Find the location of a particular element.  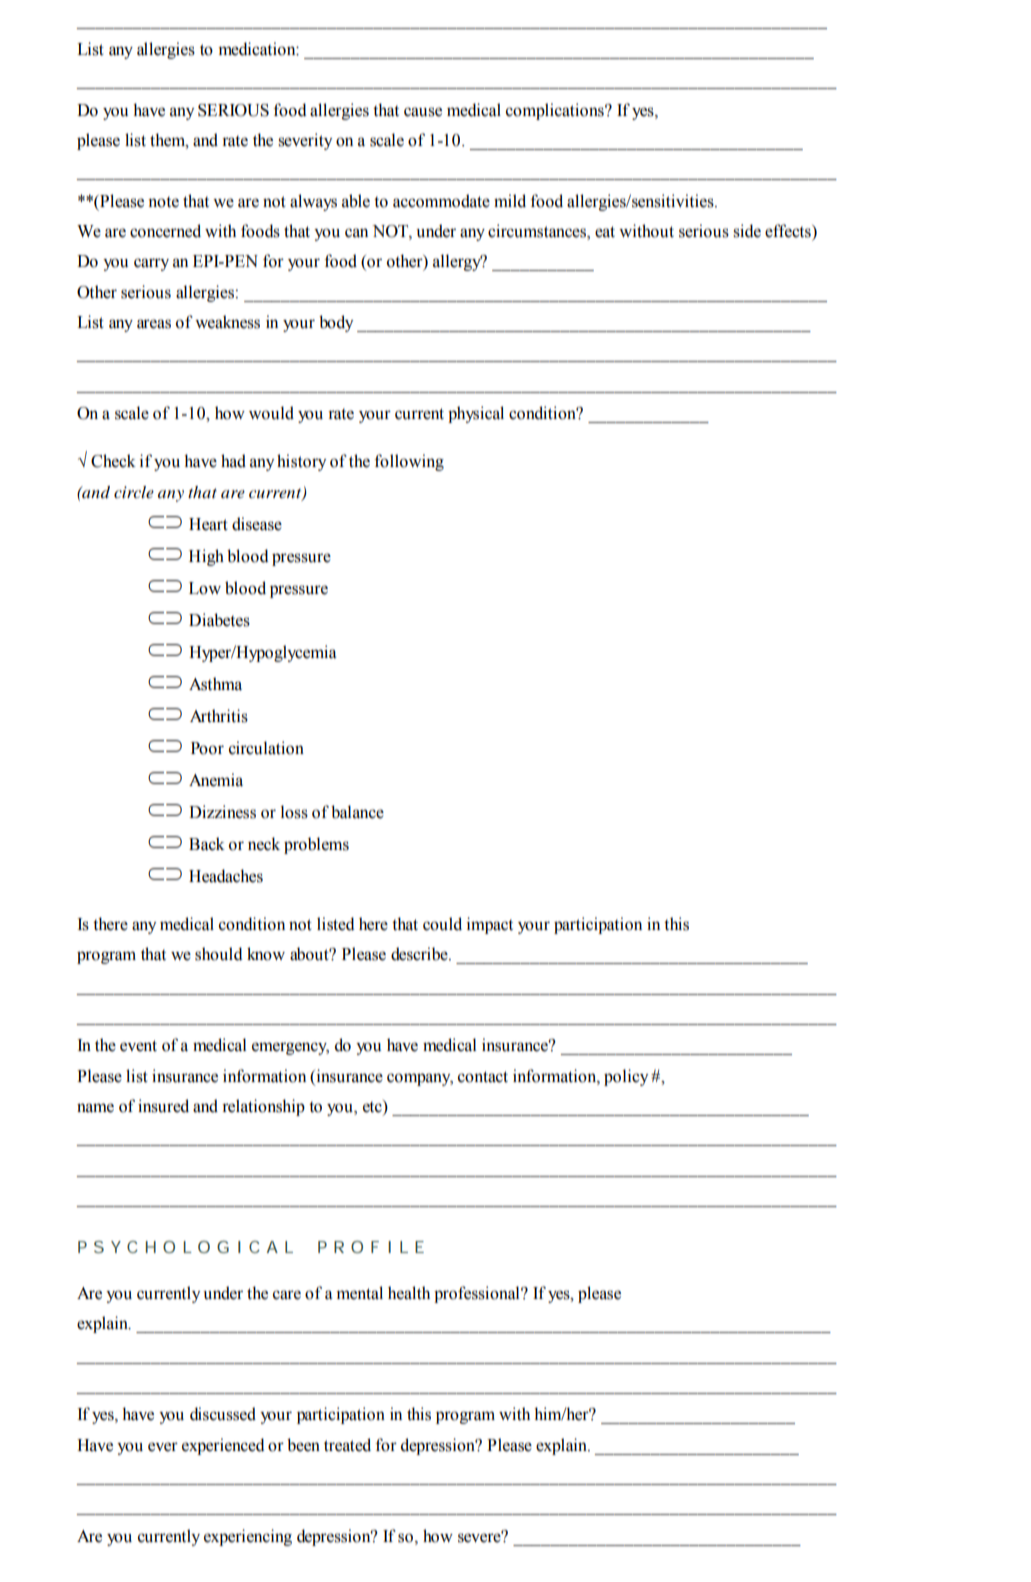

contact is located at coordinates (483, 1077).
